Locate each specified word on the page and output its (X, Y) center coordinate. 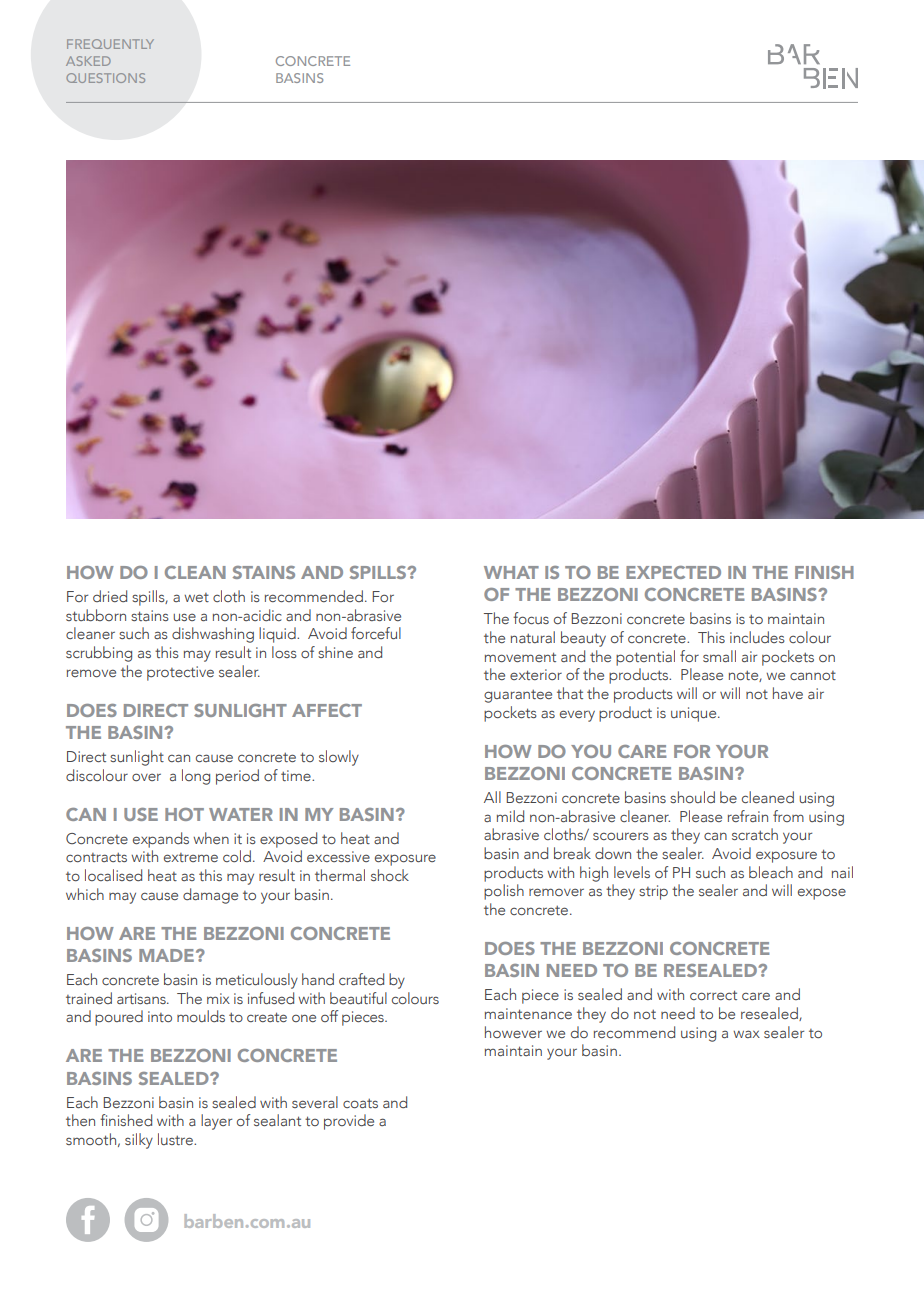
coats (360, 1103)
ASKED (88, 61)
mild (510, 816)
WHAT (511, 572)
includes (757, 637)
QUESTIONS (105, 78)
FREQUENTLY (110, 44)
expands (161, 840)
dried (110, 596)
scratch (755, 834)
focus (531, 618)
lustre (176, 1139)
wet (196, 597)
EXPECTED (673, 572)
